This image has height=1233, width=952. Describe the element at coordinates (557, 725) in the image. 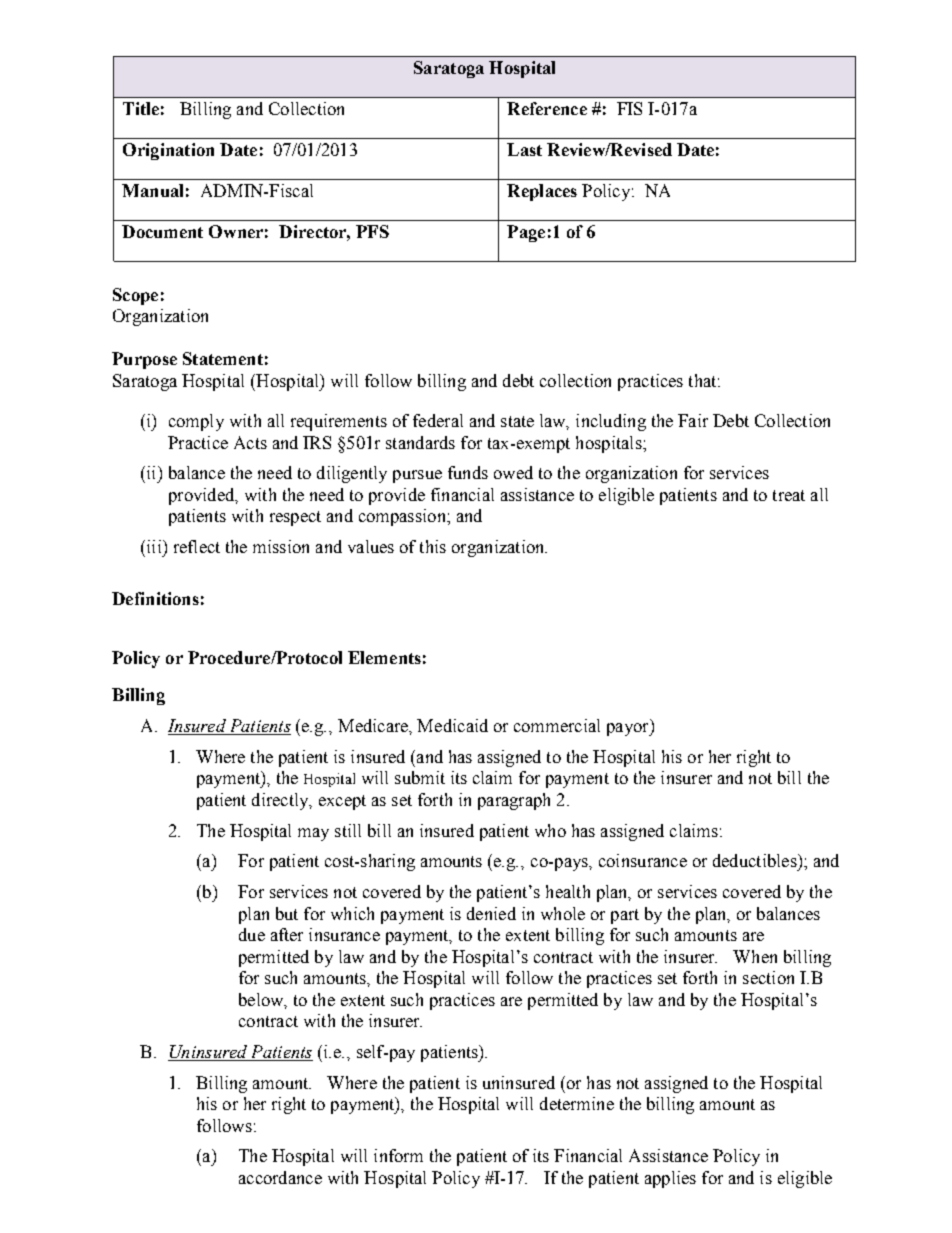

I see `commercial` at that location.
